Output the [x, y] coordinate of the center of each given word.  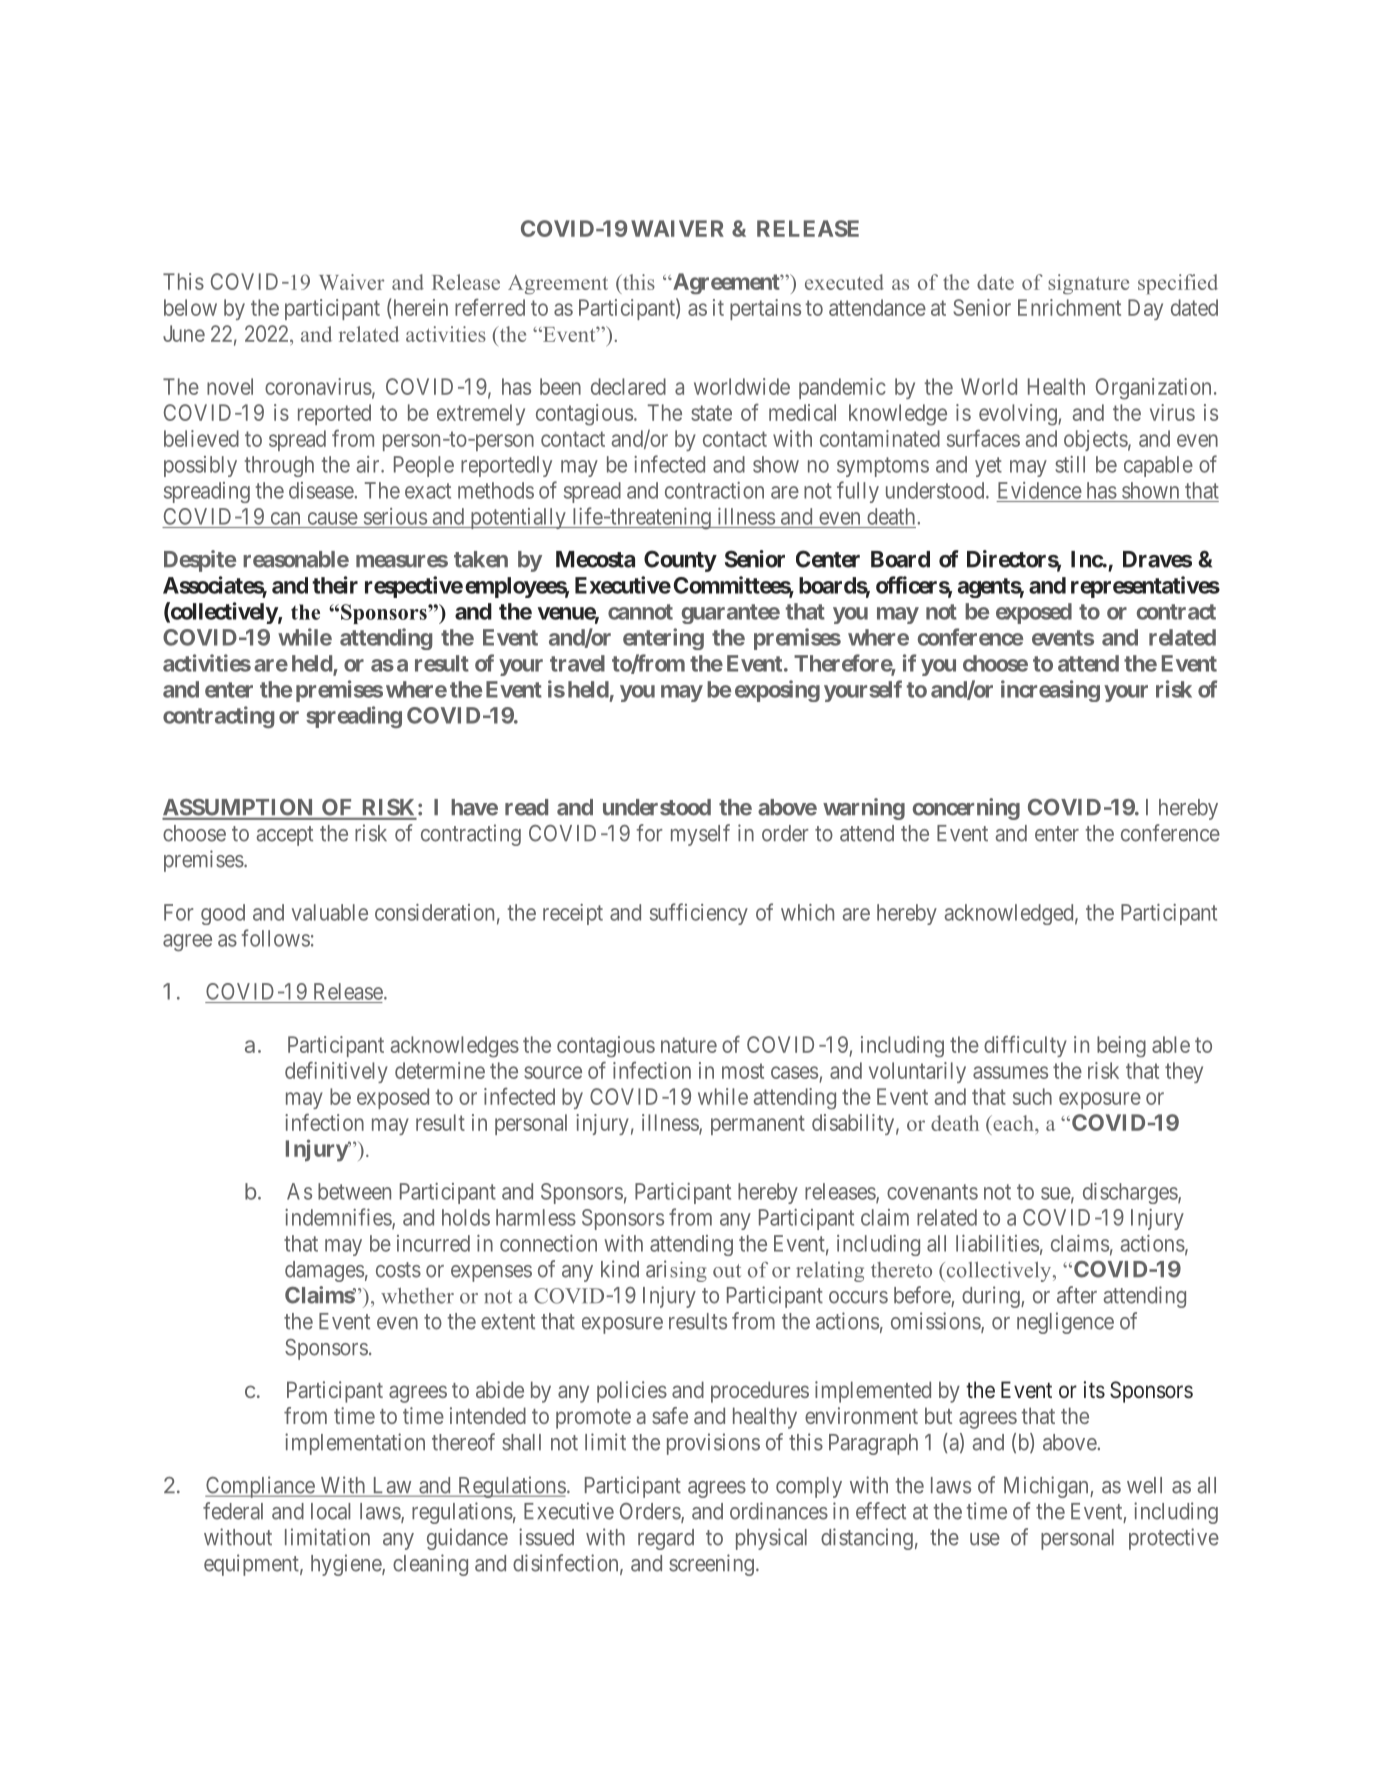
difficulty [1025, 1046]
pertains [765, 309]
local [330, 1511]
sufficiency [699, 914]
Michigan [1047, 1487]
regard [666, 1539]
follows [276, 938]
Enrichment [1069, 307]
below [190, 307]
